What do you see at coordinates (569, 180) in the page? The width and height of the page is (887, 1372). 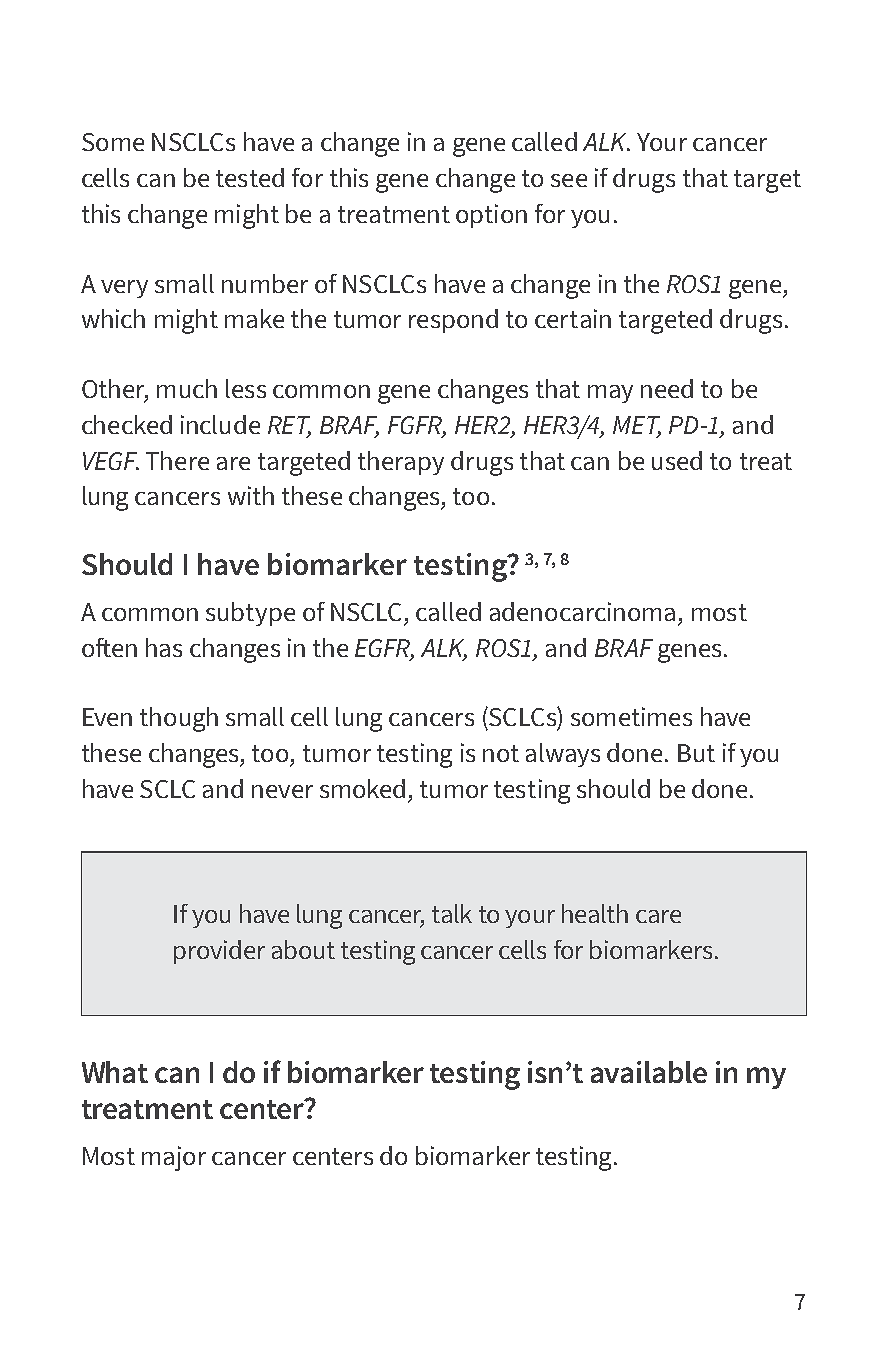 I see `see` at bounding box center [569, 180].
